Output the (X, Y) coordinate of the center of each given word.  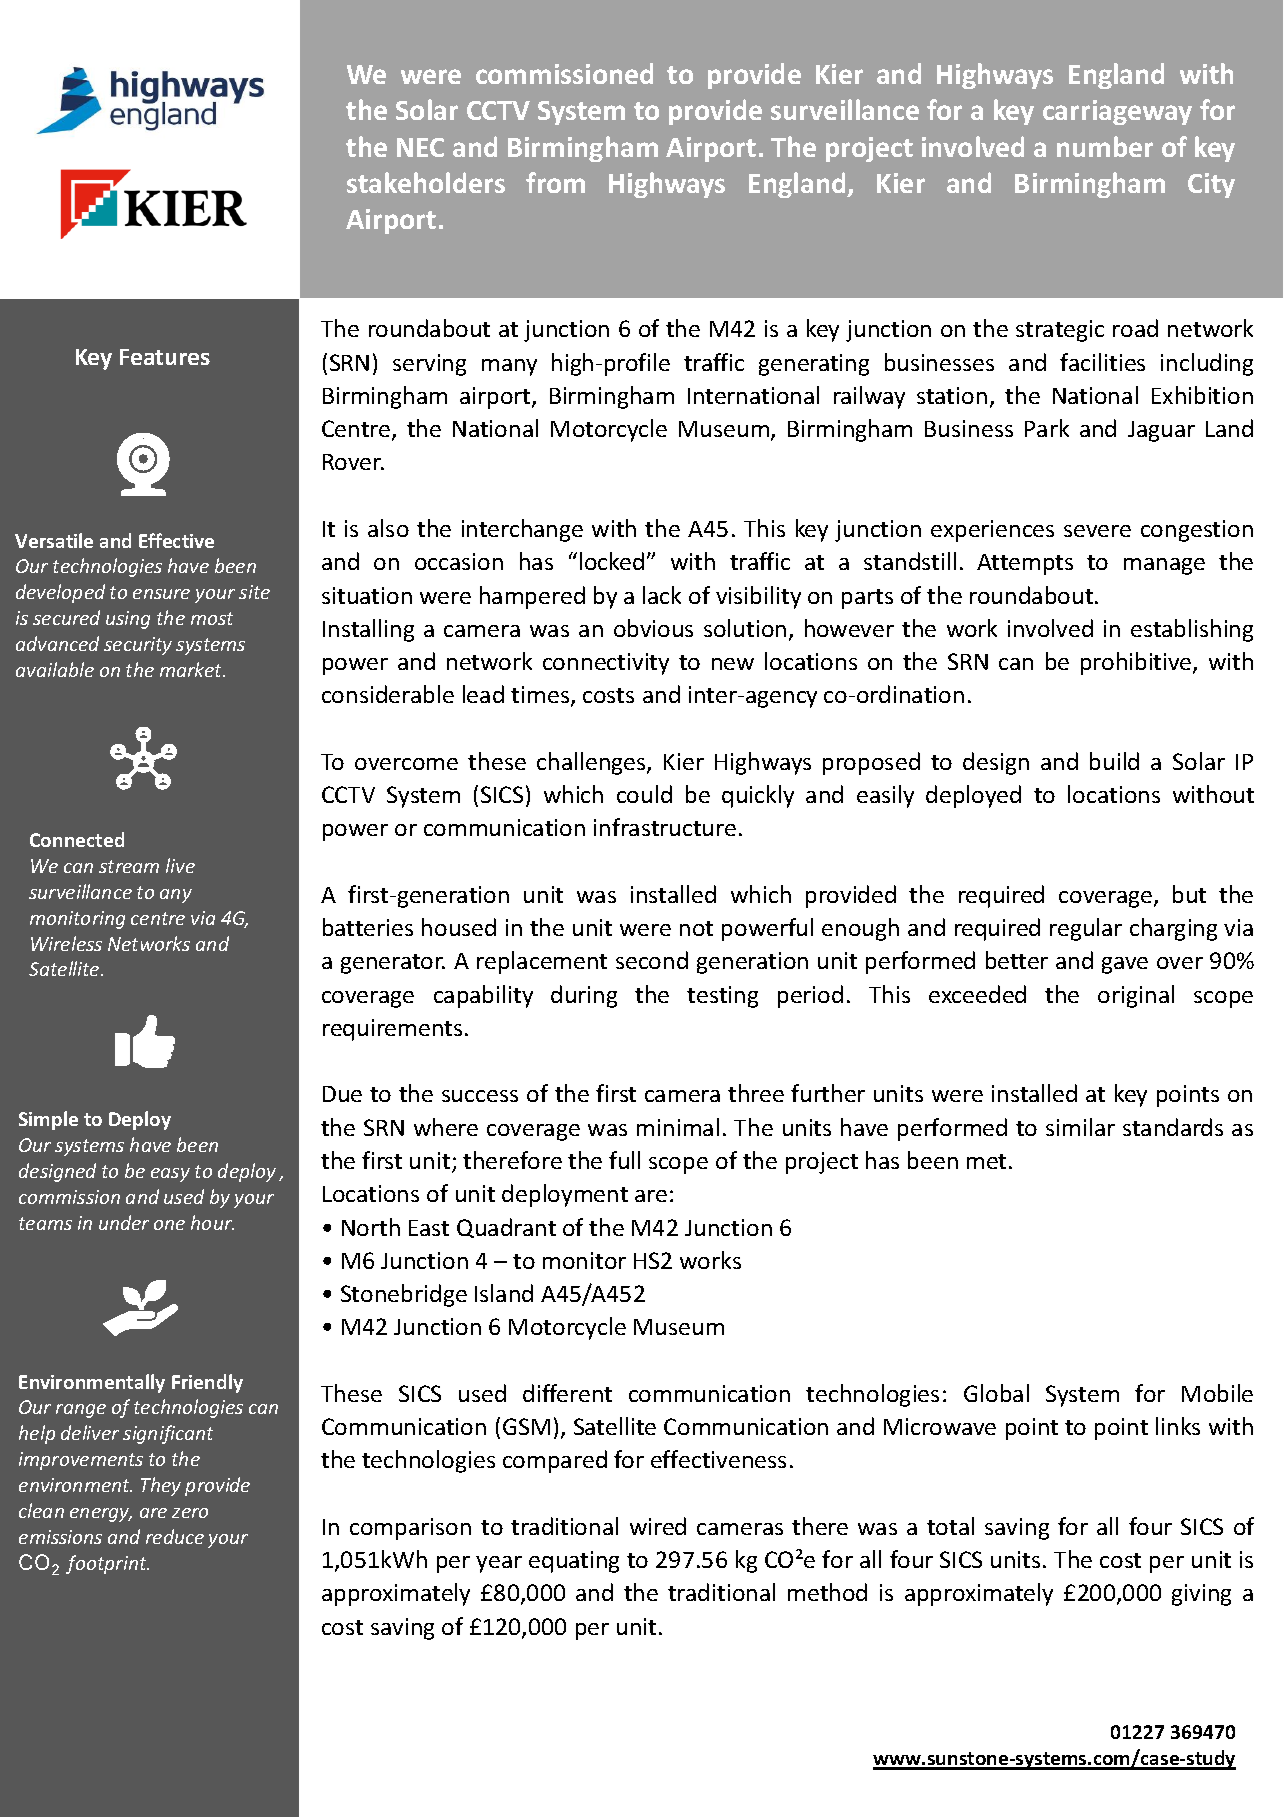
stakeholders (426, 182)
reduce (175, 1536)
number (1105, 146)
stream (129, 866)
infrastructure (665, 827)
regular (1086, 929)
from (555, 182)
